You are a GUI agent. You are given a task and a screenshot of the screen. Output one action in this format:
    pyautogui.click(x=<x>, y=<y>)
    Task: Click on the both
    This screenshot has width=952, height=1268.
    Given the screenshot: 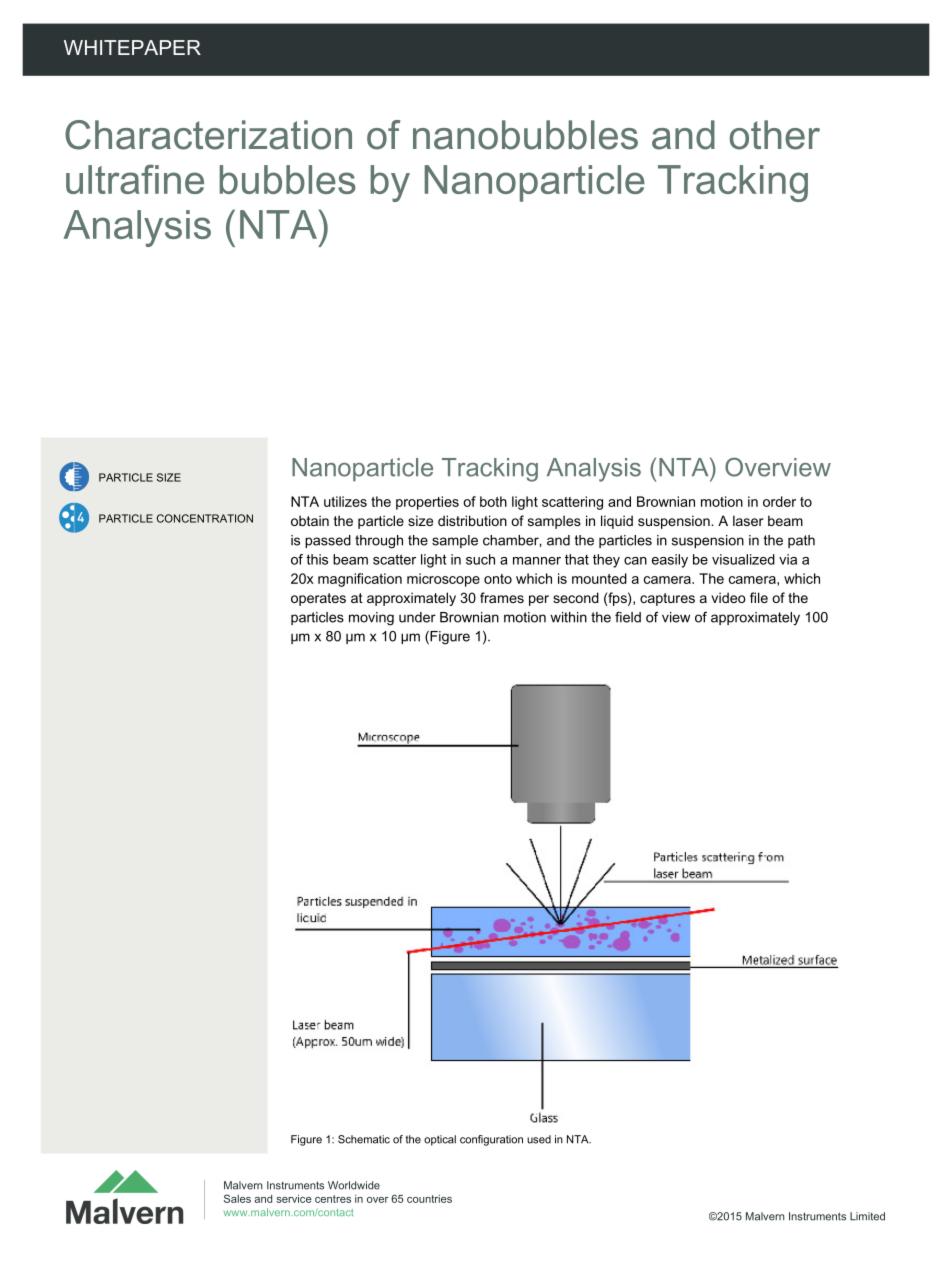 What is the action you would take?
    pyautogui.click(x=493, y=501)
